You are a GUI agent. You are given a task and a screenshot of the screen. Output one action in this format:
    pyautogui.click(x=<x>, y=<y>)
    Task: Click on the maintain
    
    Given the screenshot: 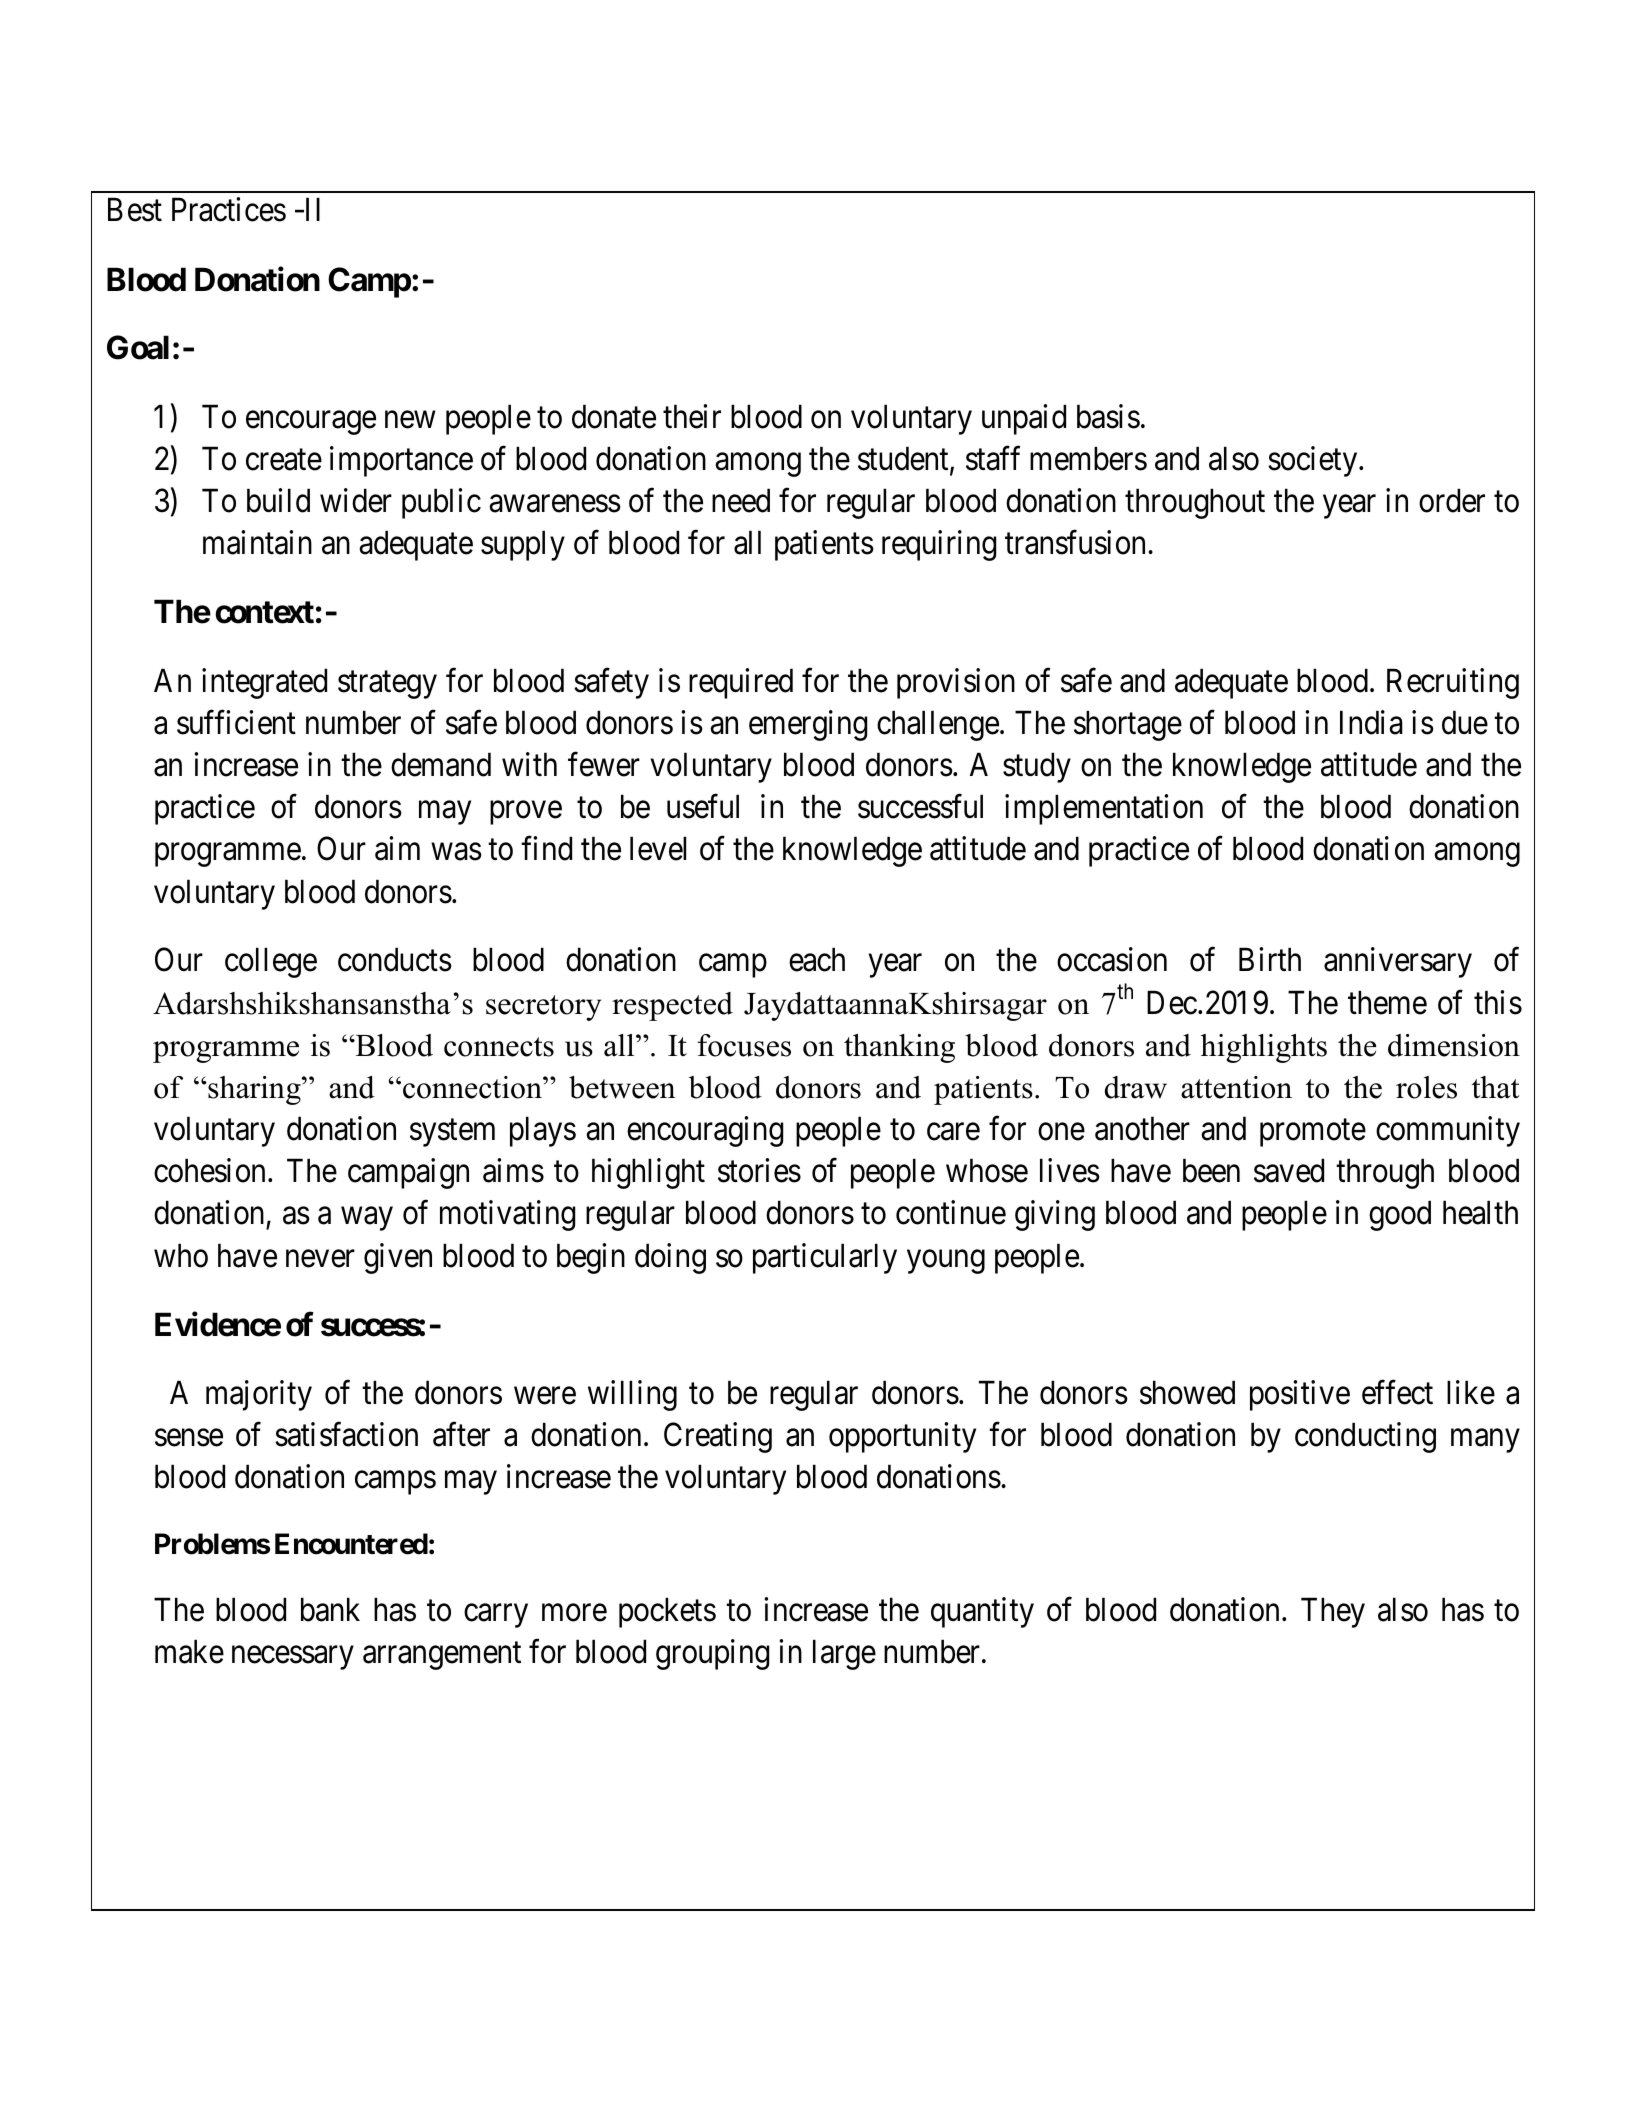 What is the action you would take?
    pyautogui.click(x=257, y=542)
